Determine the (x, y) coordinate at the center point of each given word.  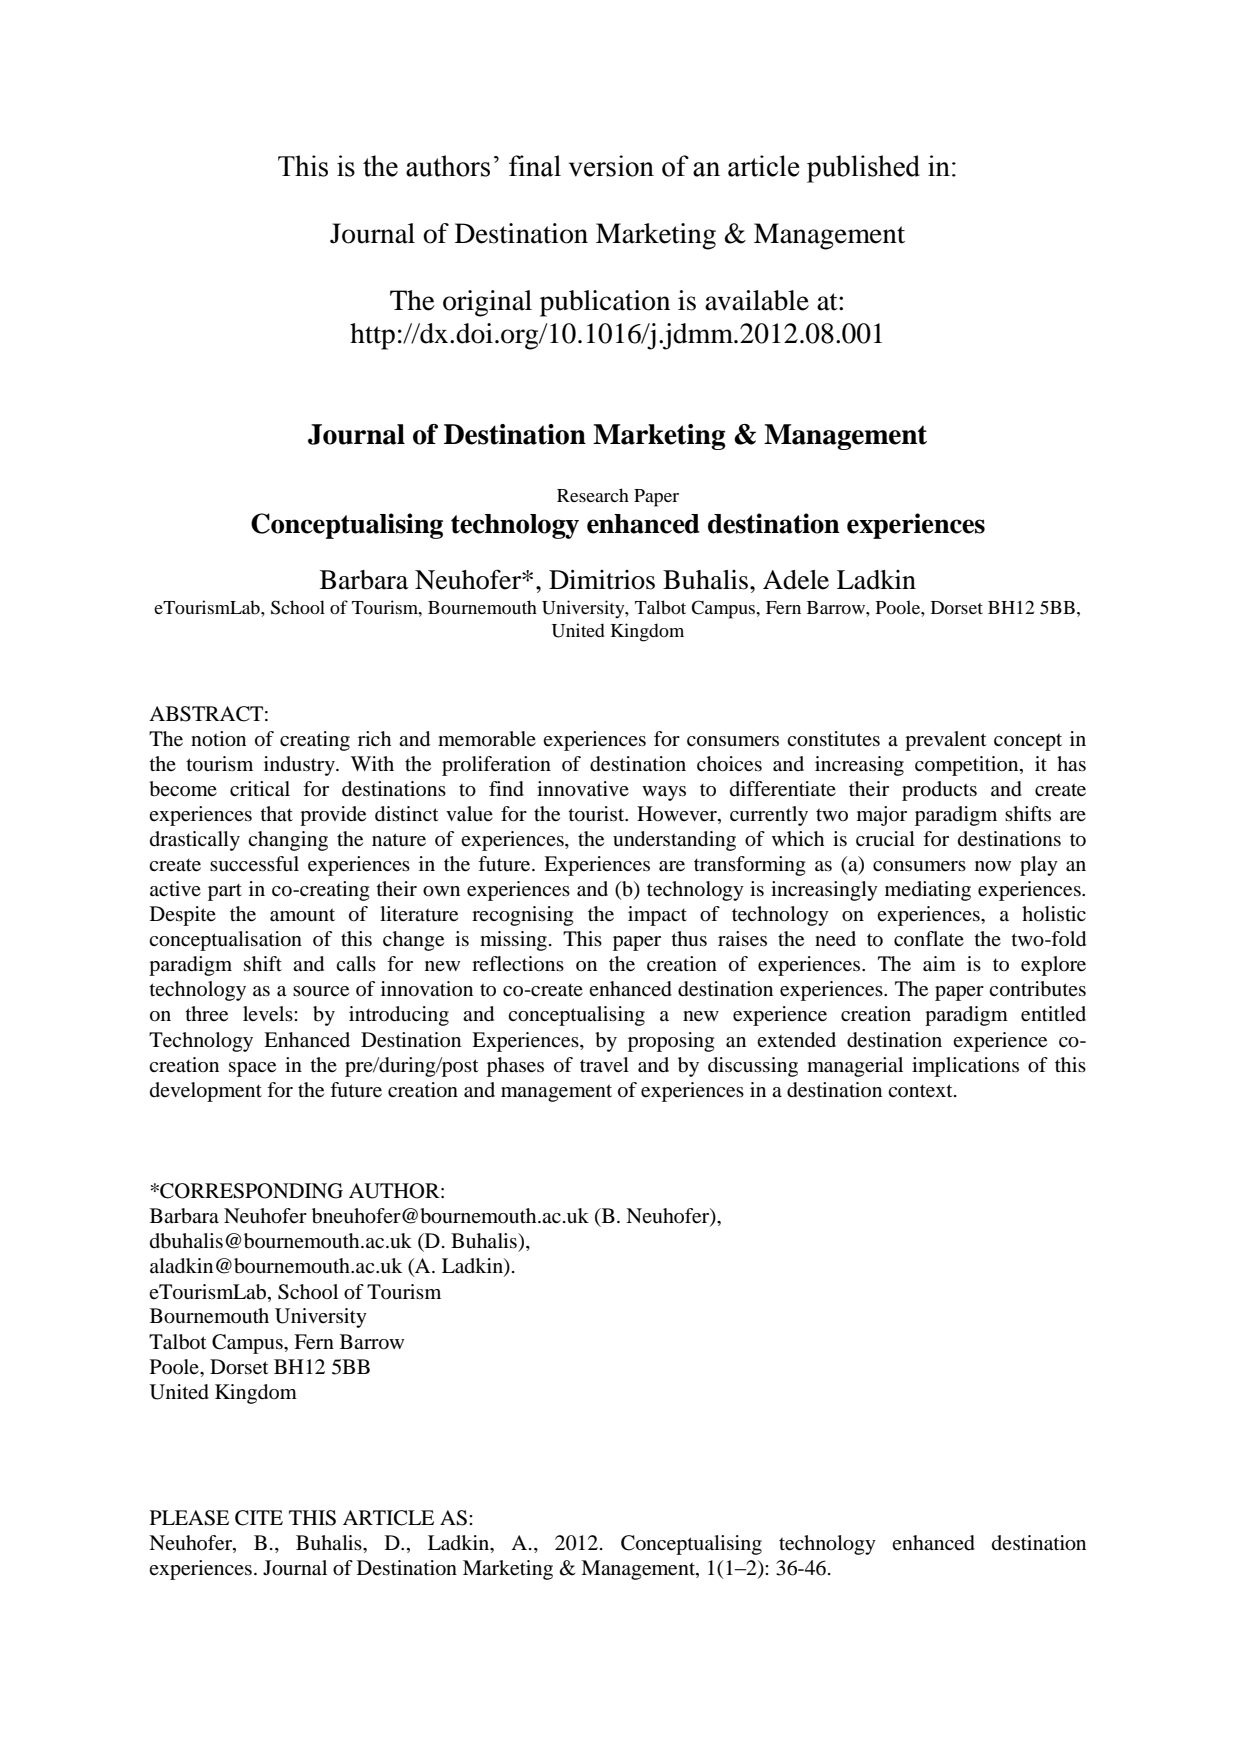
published (863, 169)
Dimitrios (602, 580)
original (487, 303)
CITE (259, 1518)
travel (604, 1064)
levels (269, 1014)
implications (965, 1067)
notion (218, 739)
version (611, 166)
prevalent (946, 741)
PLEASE (189, 1518)
